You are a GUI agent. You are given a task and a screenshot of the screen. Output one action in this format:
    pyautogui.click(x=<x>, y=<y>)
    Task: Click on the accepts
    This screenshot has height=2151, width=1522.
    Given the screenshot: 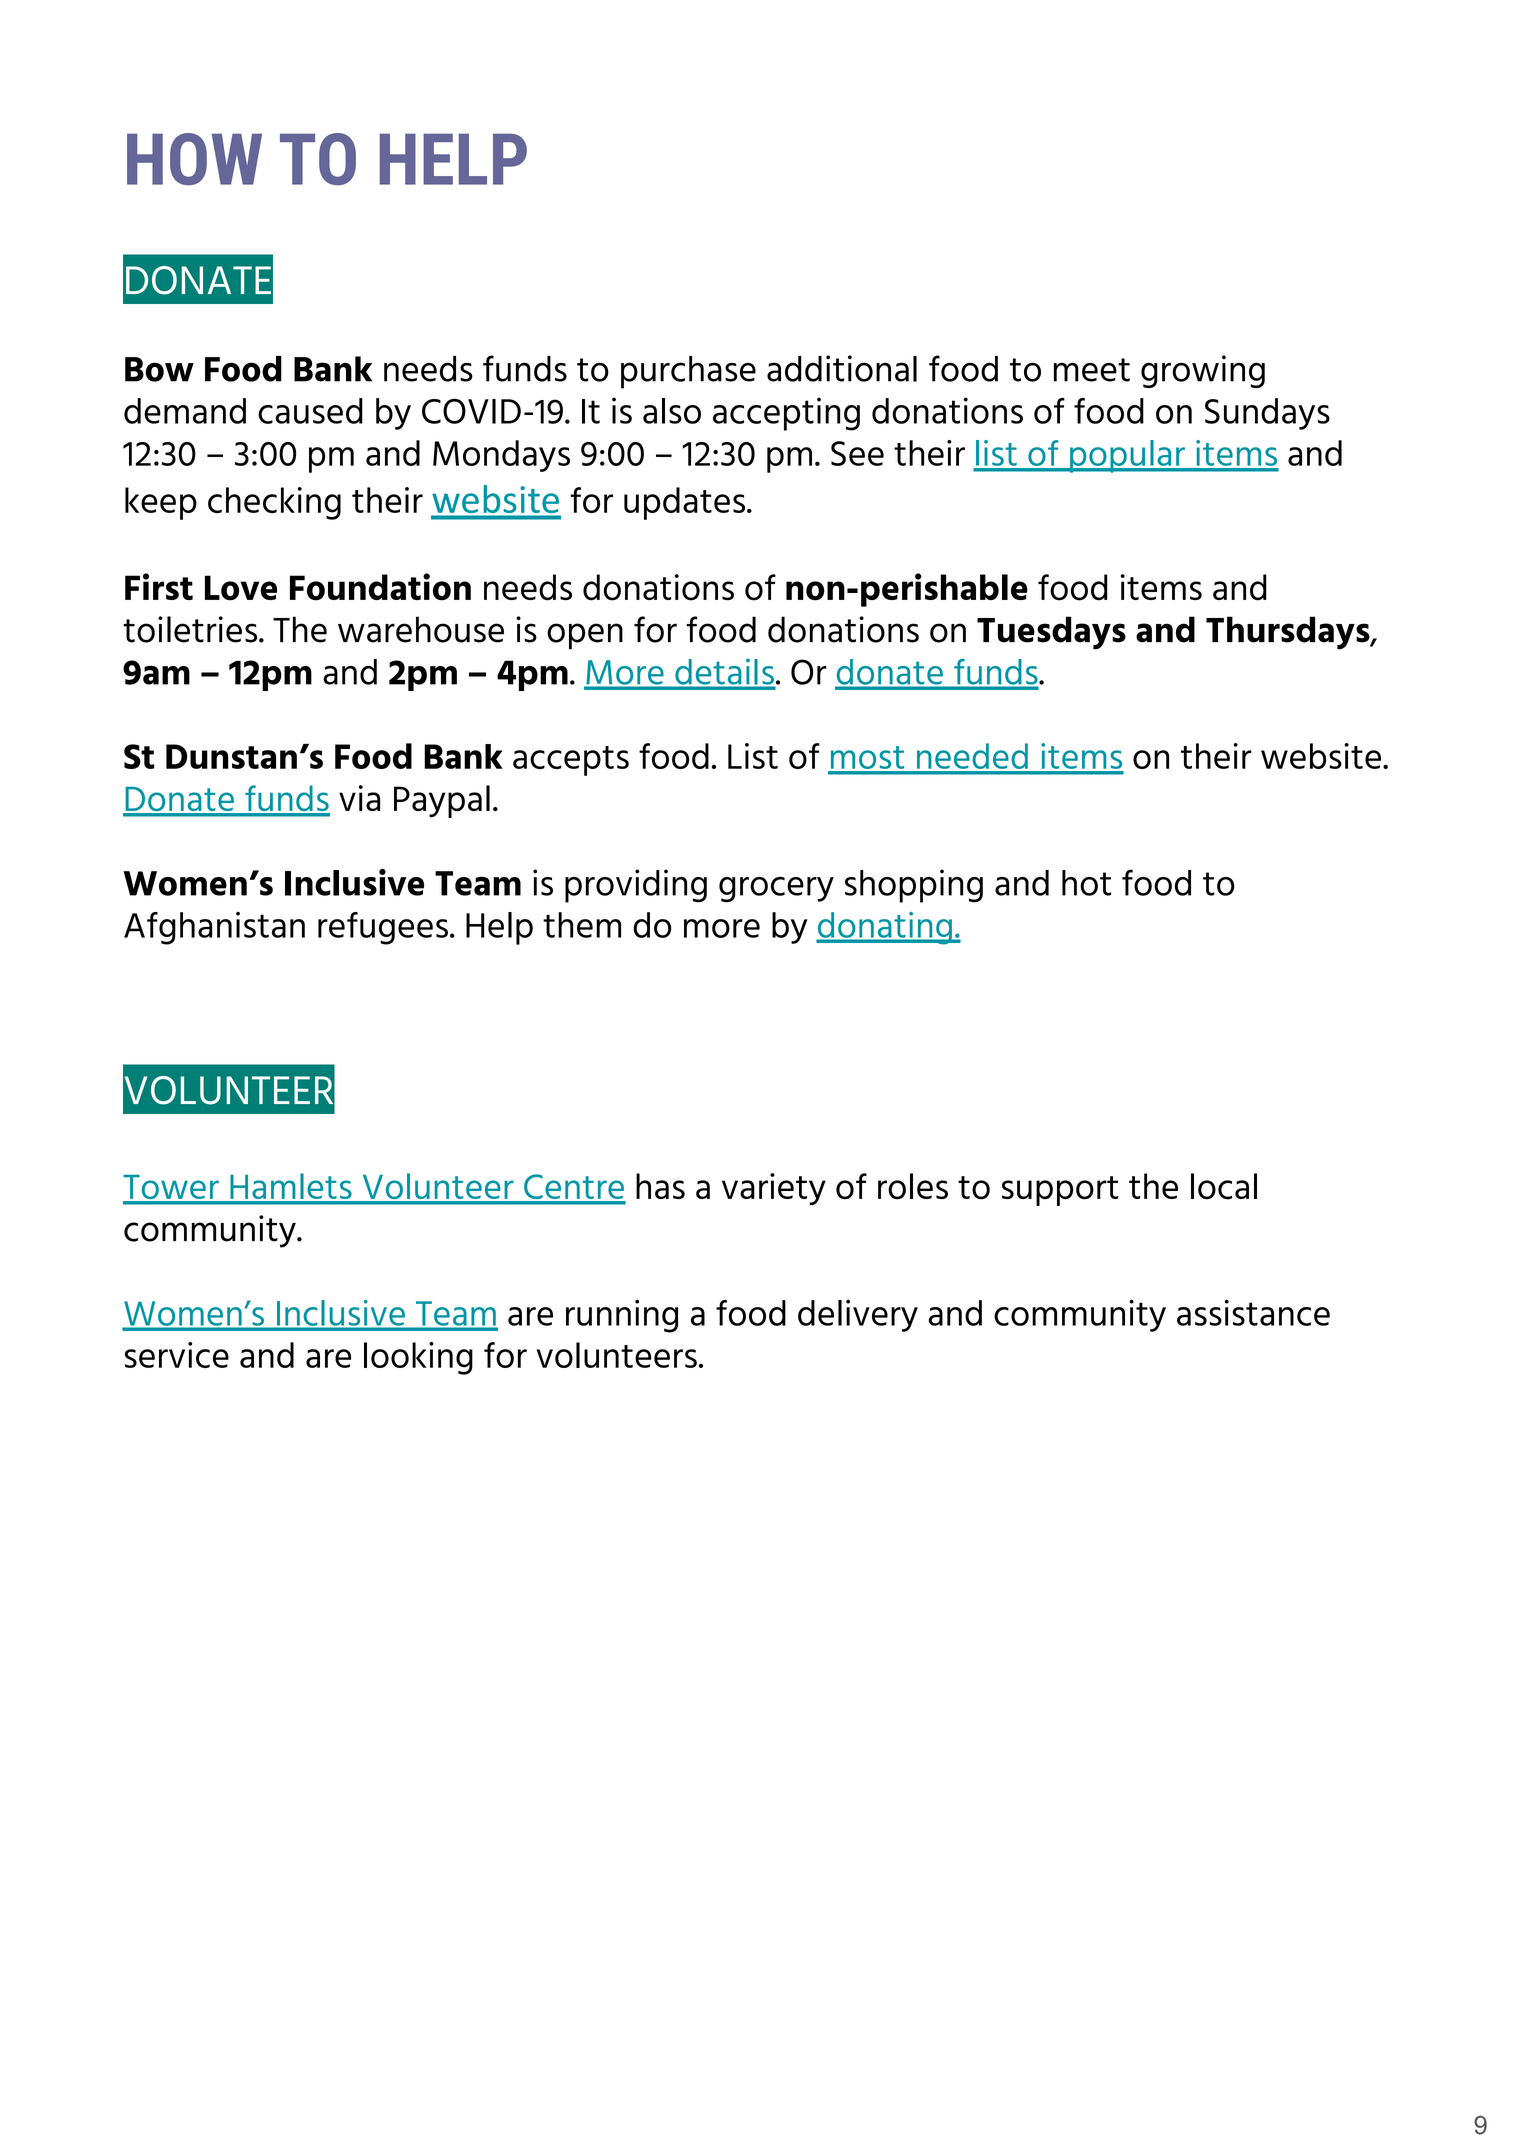 What is the action you would take?
    pyautogui.click(x=571, y=761)
